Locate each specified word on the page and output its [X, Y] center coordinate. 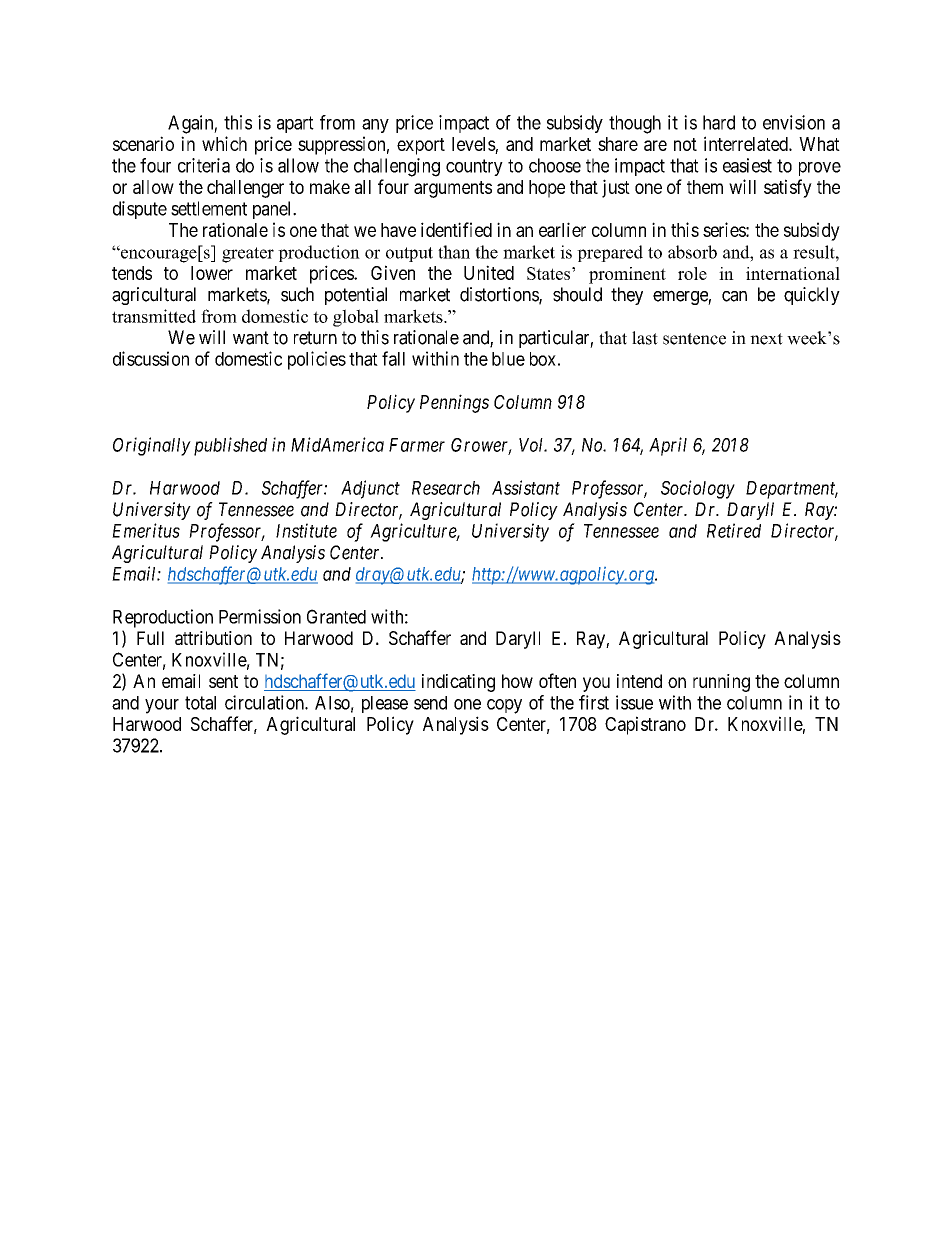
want [251, 338]
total [200, 703]
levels [474, 144]
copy [504, 706]
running [721, 683]
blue [508, 359]
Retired [734, 530]
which [224, 143]
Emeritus [146, 530]
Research [446, 488]
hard [719, 122]
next [766, 339]
